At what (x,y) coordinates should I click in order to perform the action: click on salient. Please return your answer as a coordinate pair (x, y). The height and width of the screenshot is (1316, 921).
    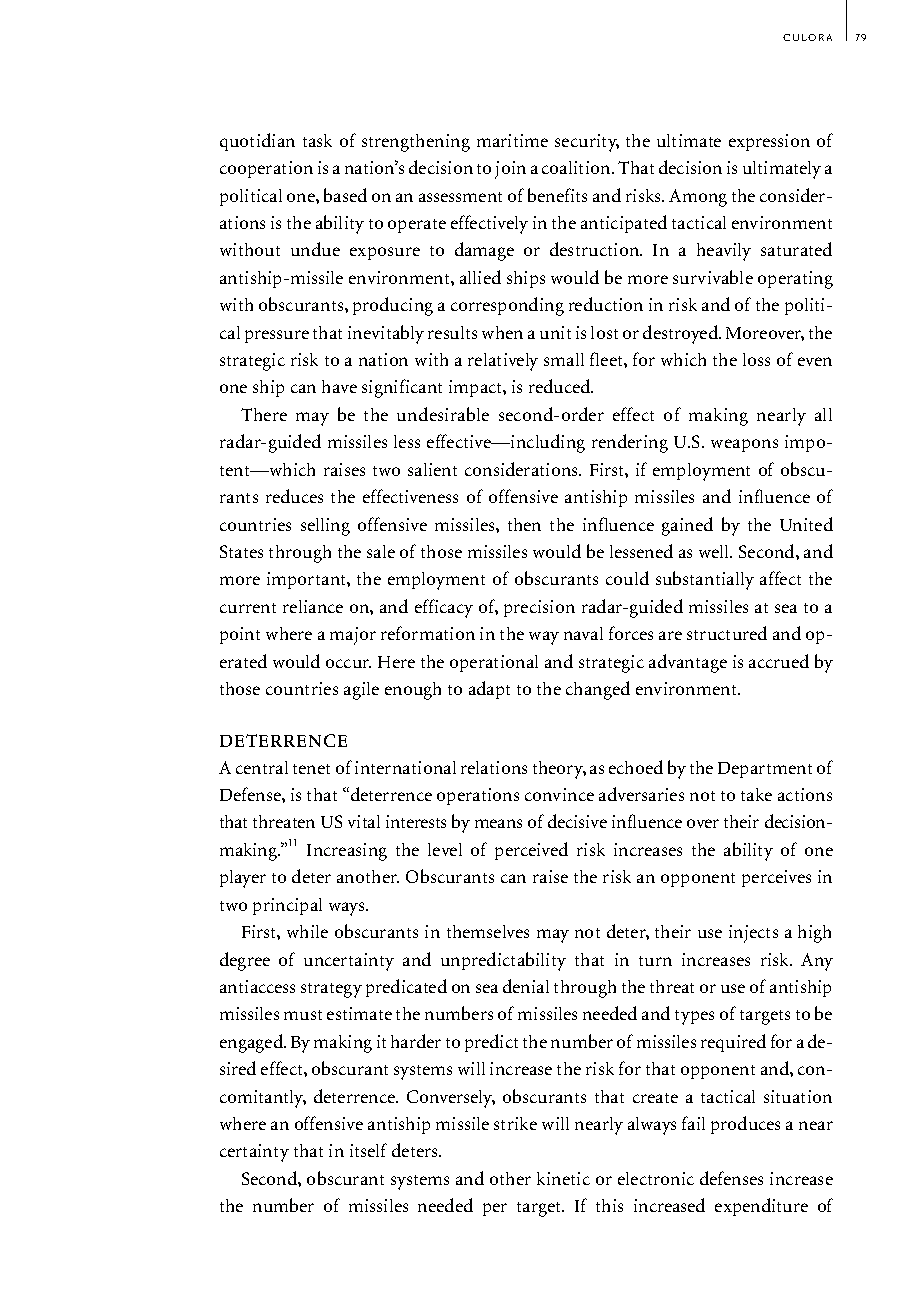
    Looking at the image, I should click on (432, 469).
